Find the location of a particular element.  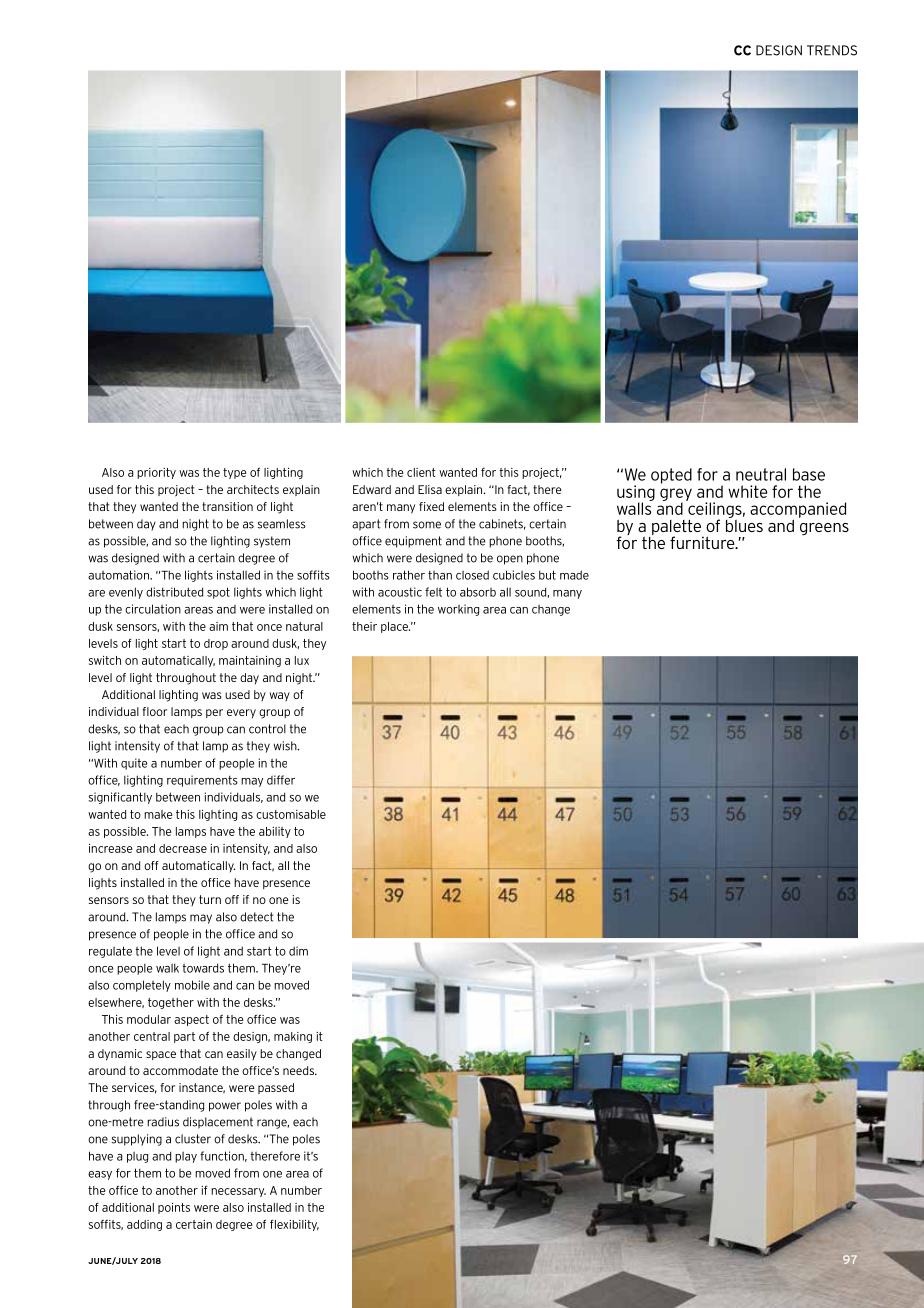

neutral is located at coordinates (761, 474).
